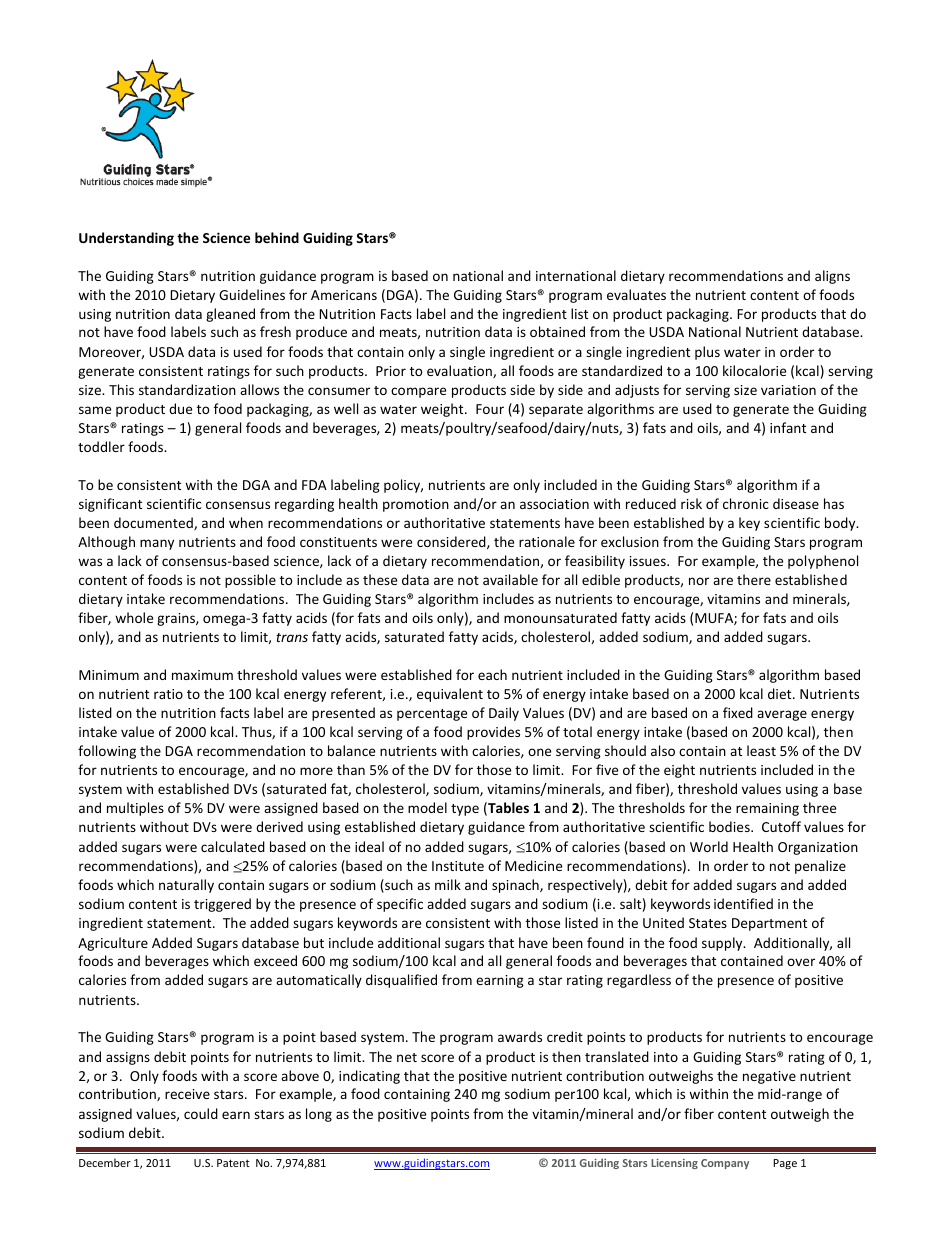  Describe the element at coordinates (126, 239) in the screenshot. I see `Understanding` at that location.
